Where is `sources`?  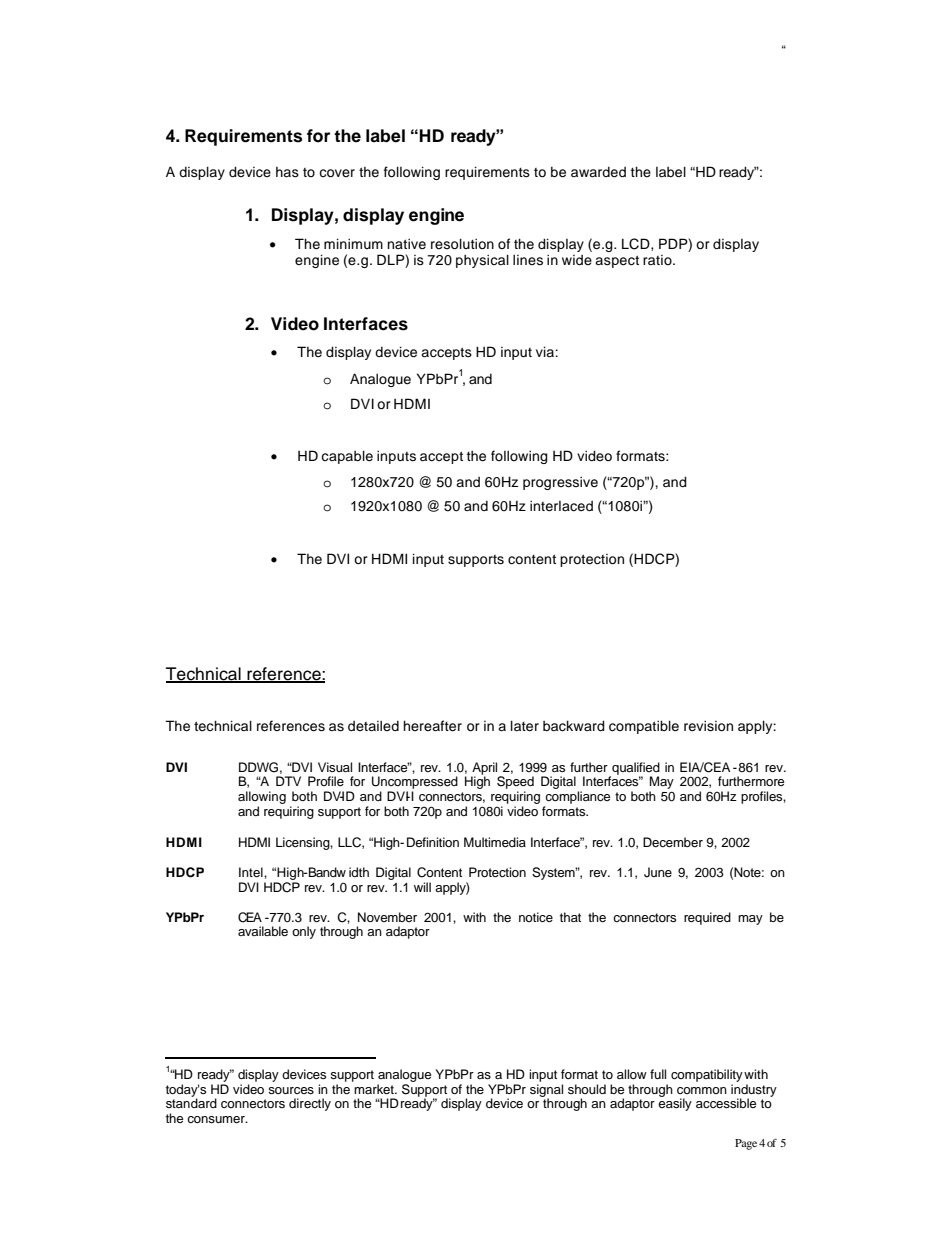 sources is located at coordinates (291, 1090).
